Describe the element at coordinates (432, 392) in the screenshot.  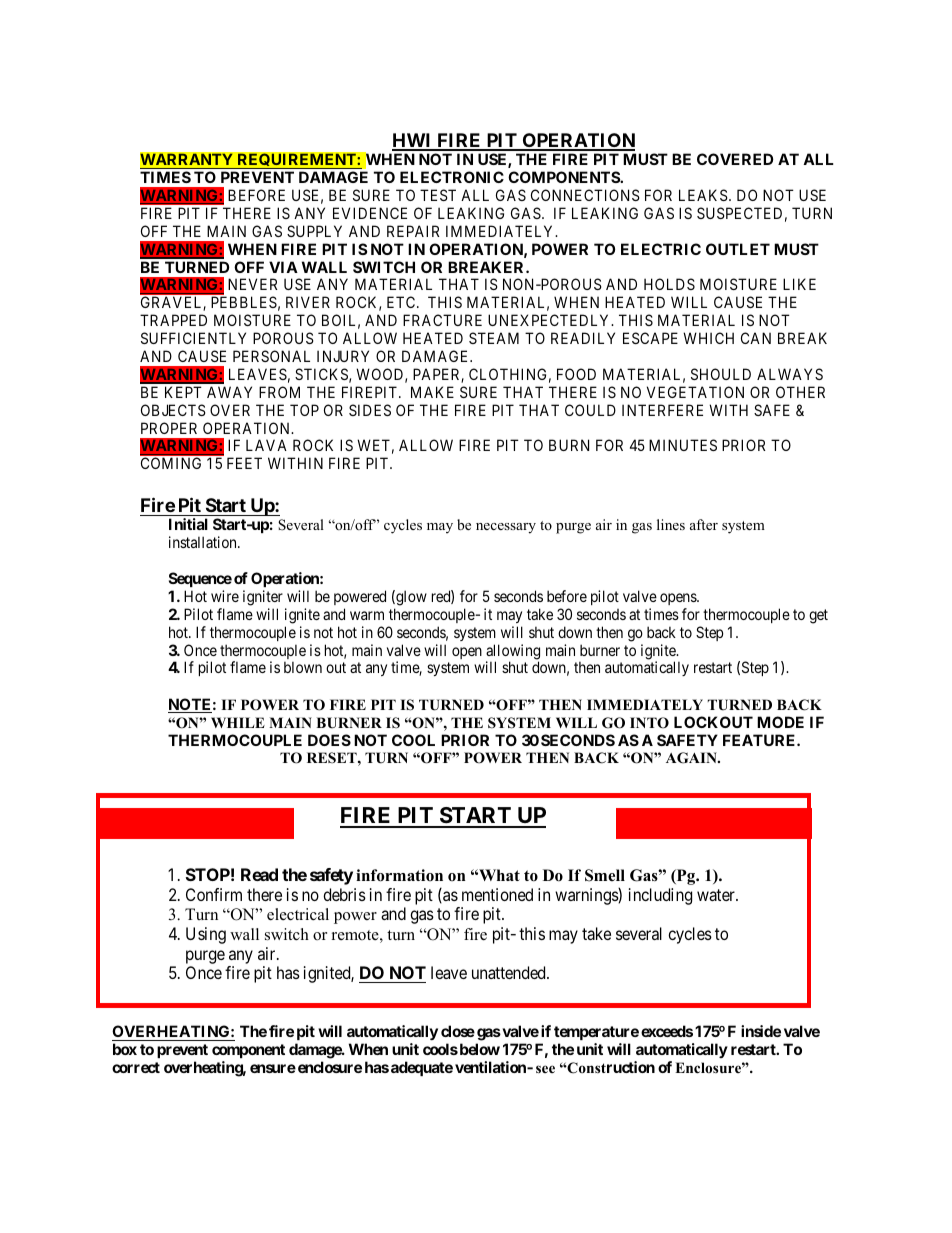
I see `MAKE` at that location.
